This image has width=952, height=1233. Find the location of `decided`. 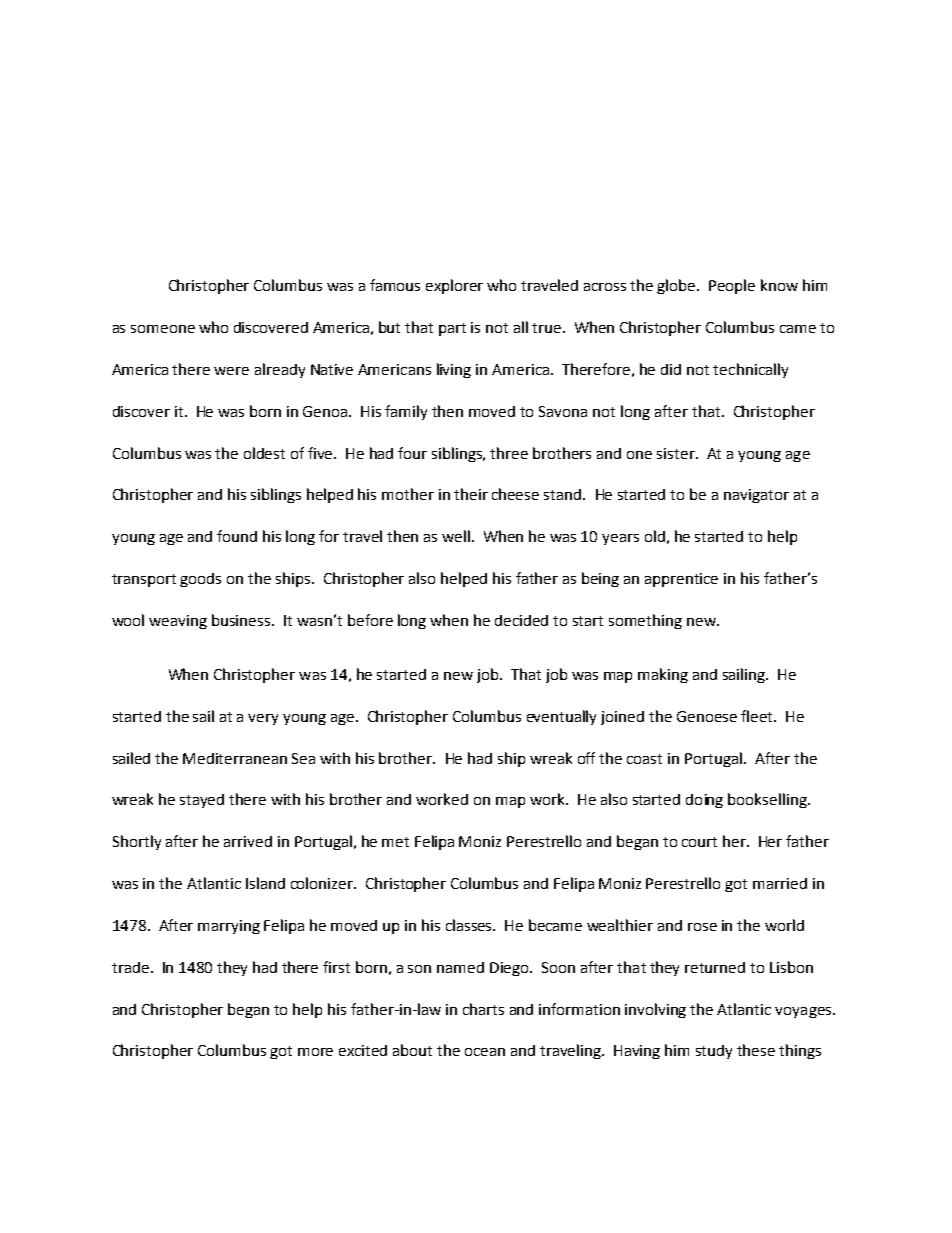

decided is located at coordinates (521, 620).
